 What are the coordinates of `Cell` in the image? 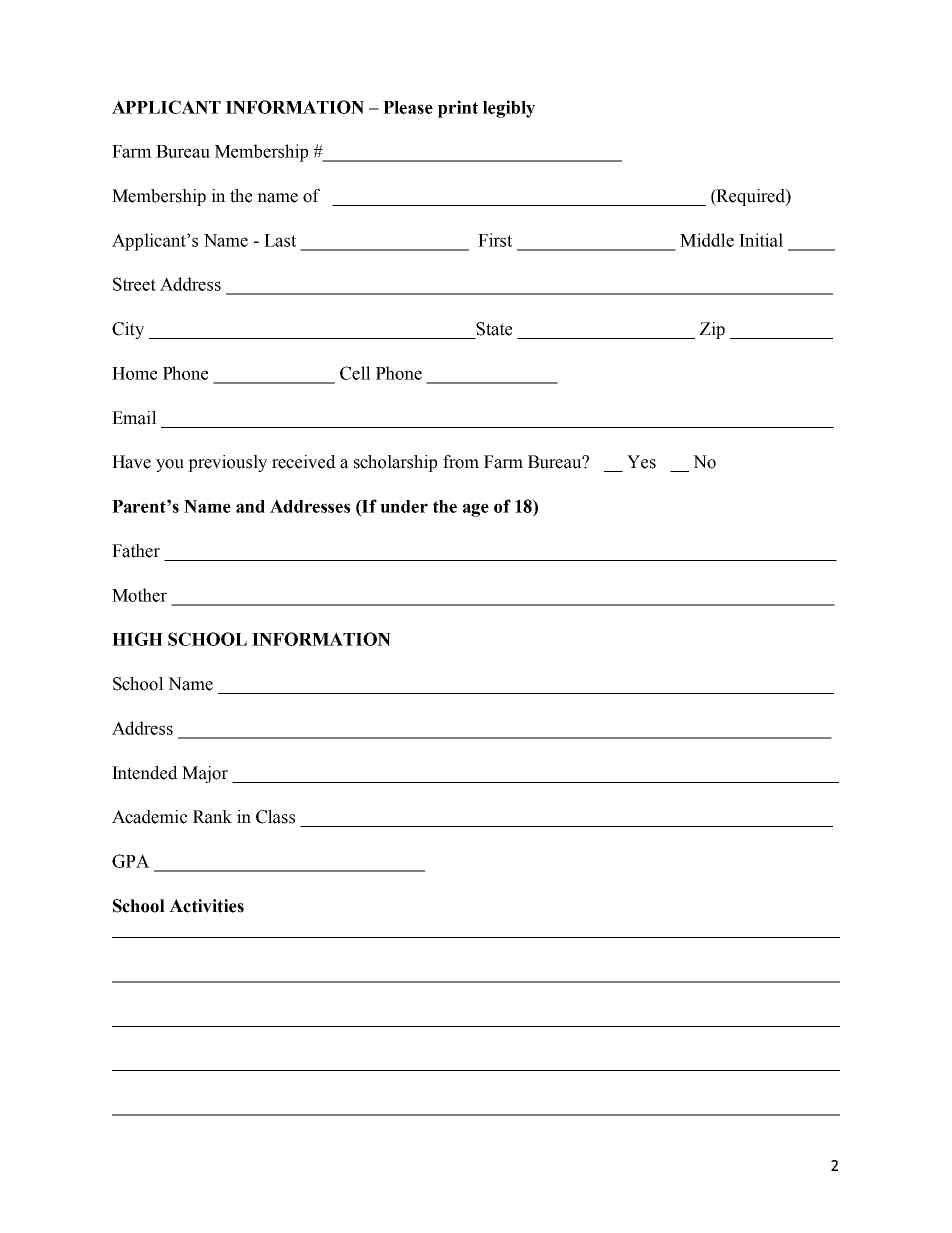 It's located at (355, 373).
